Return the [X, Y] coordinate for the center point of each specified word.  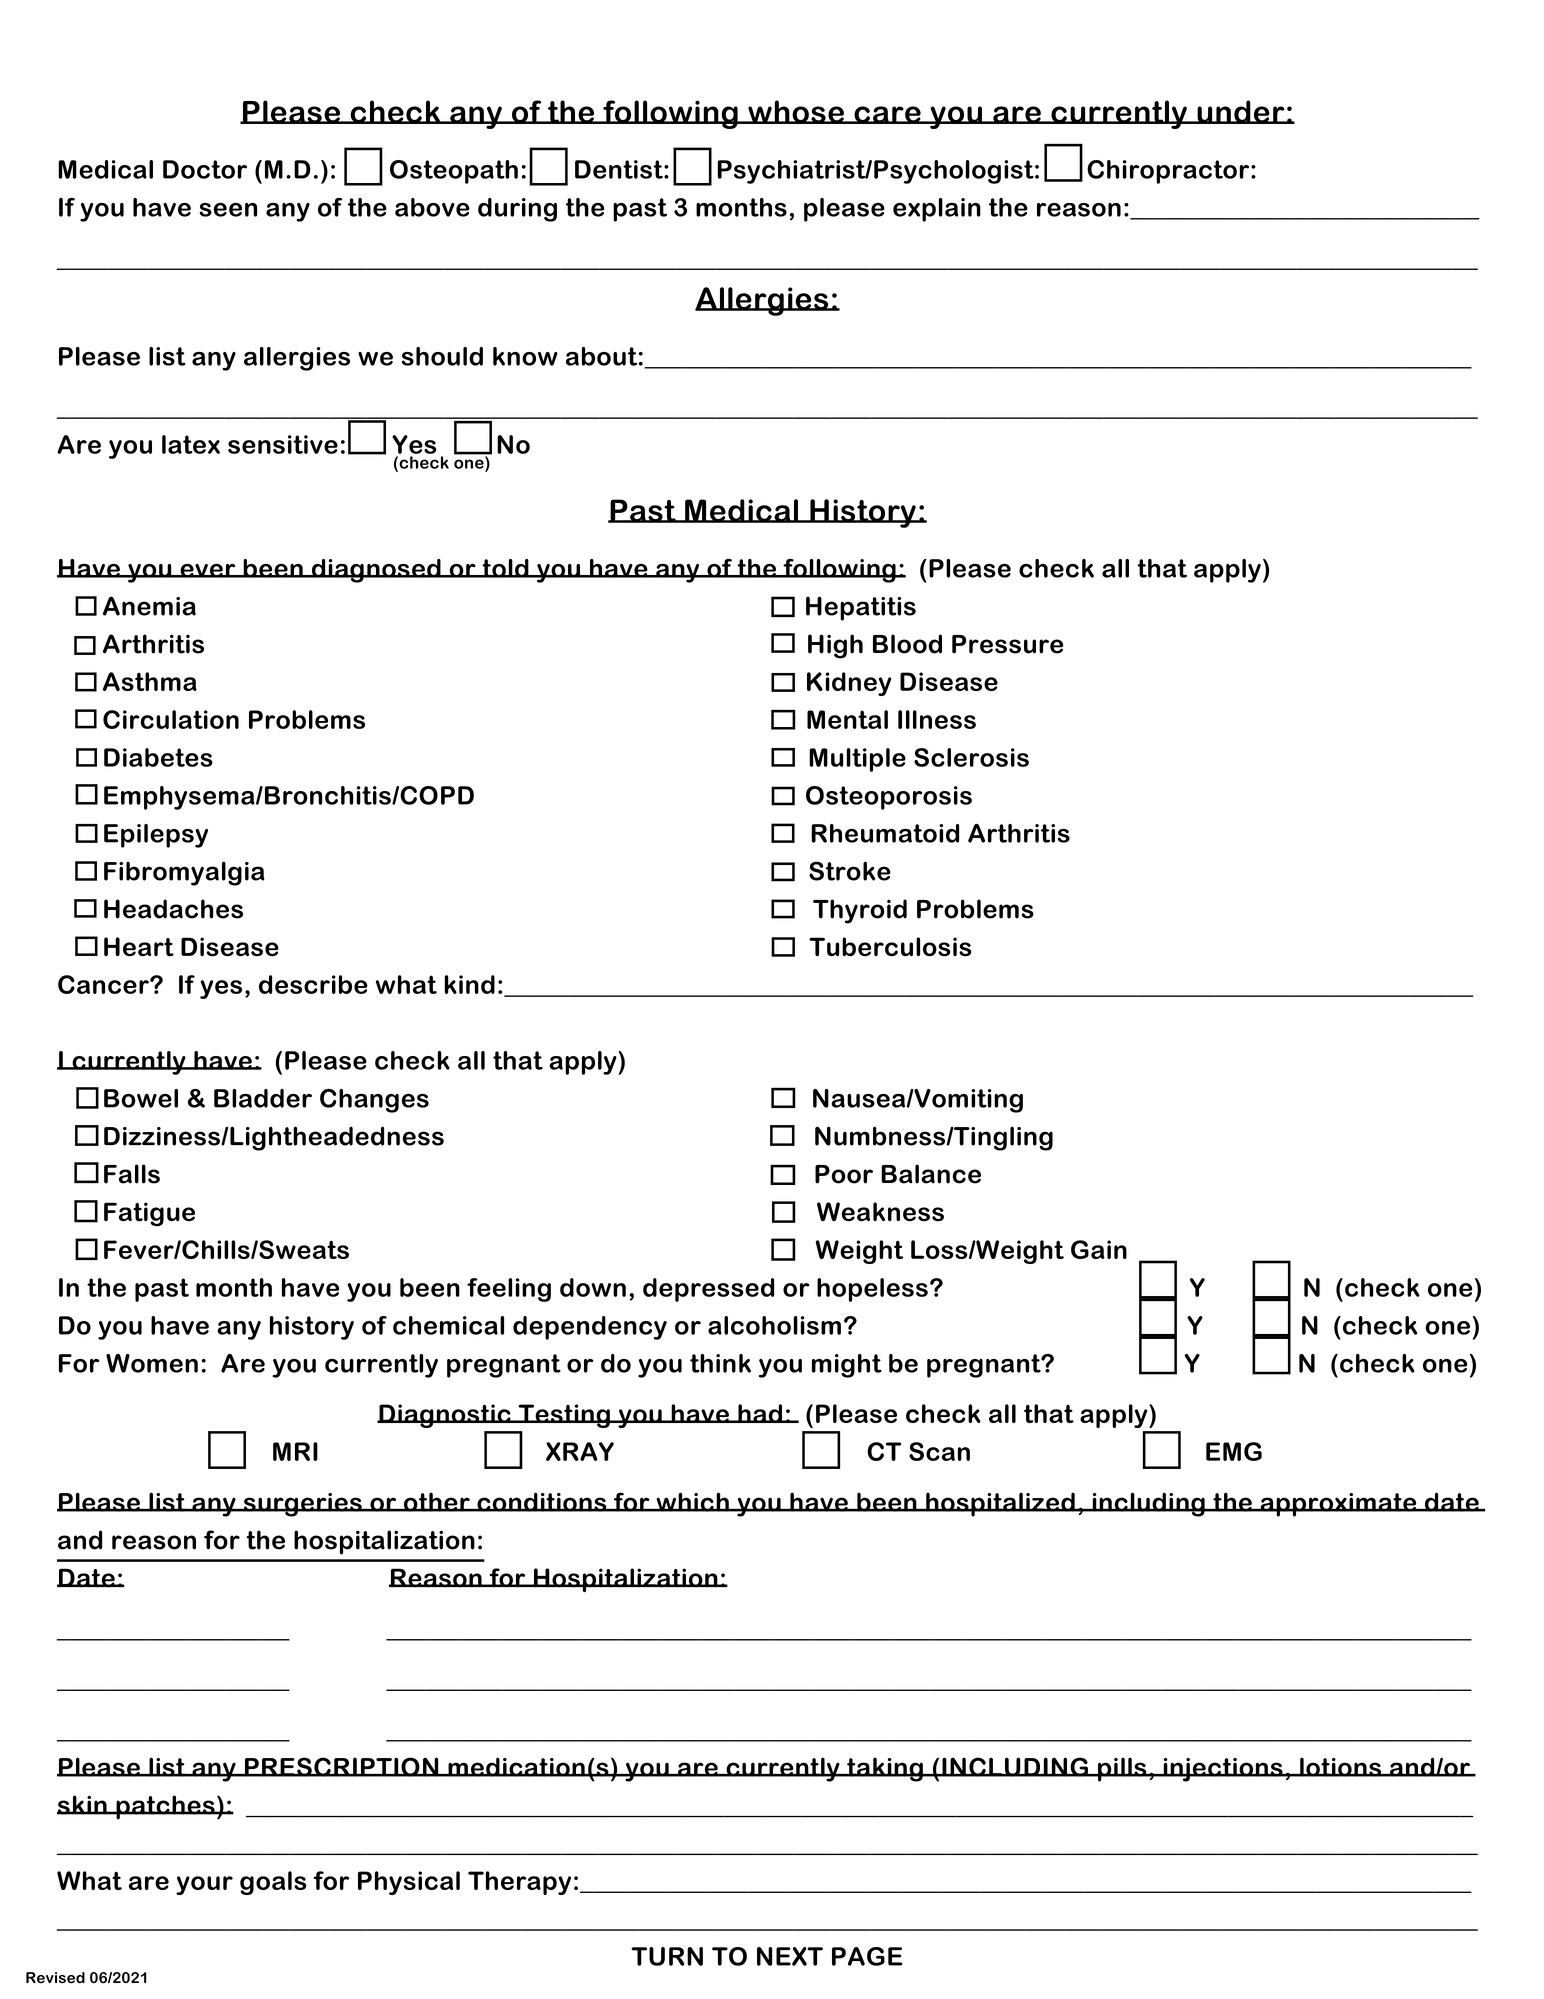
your [204, 1885]
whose [796, 112]
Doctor [205, 169]
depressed [708, 1290]
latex [191, 444]
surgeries [303, 1505]
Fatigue [149, 1214]
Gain [1099, 1249]
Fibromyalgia [184, 873]
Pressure [1007, 644]
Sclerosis [971, 757]
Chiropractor [1169, 172]
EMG [1234, 1451]
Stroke [850, 871]
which [692, 1502]
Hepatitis [861, 608]
